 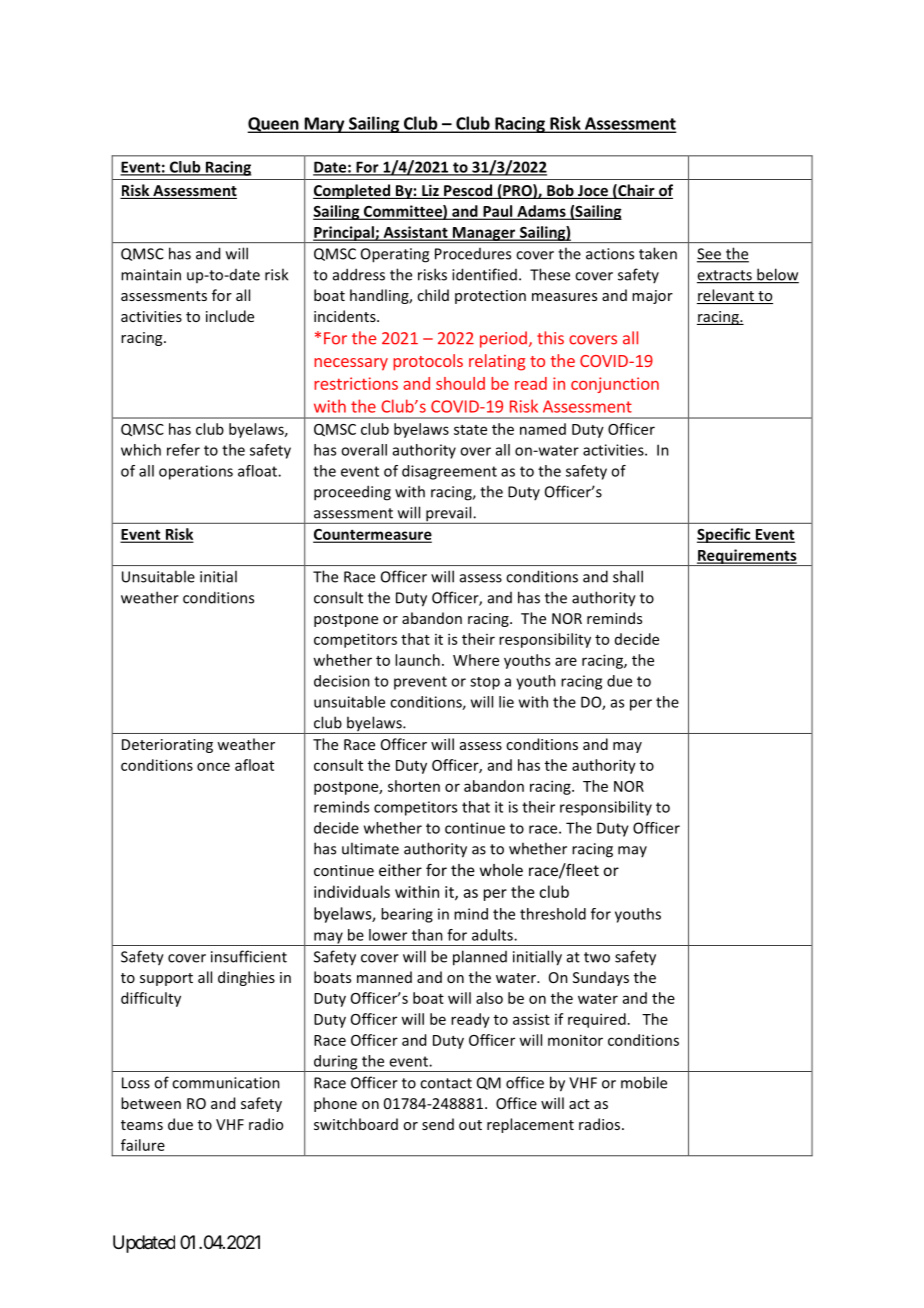 I want to click on Where, so click(x=476, y=660).
